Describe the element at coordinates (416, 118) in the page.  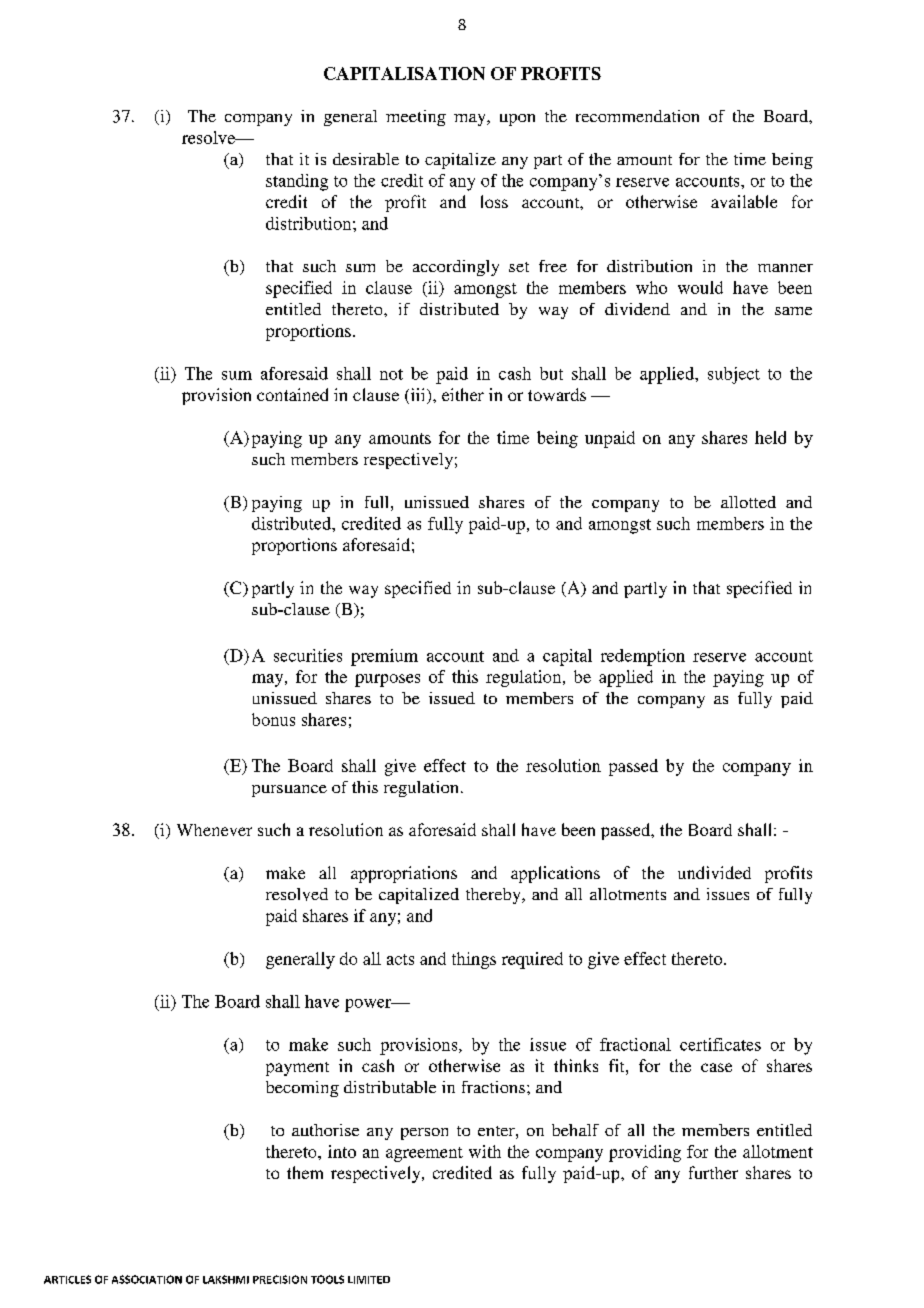
I see `meeting` at that location.
